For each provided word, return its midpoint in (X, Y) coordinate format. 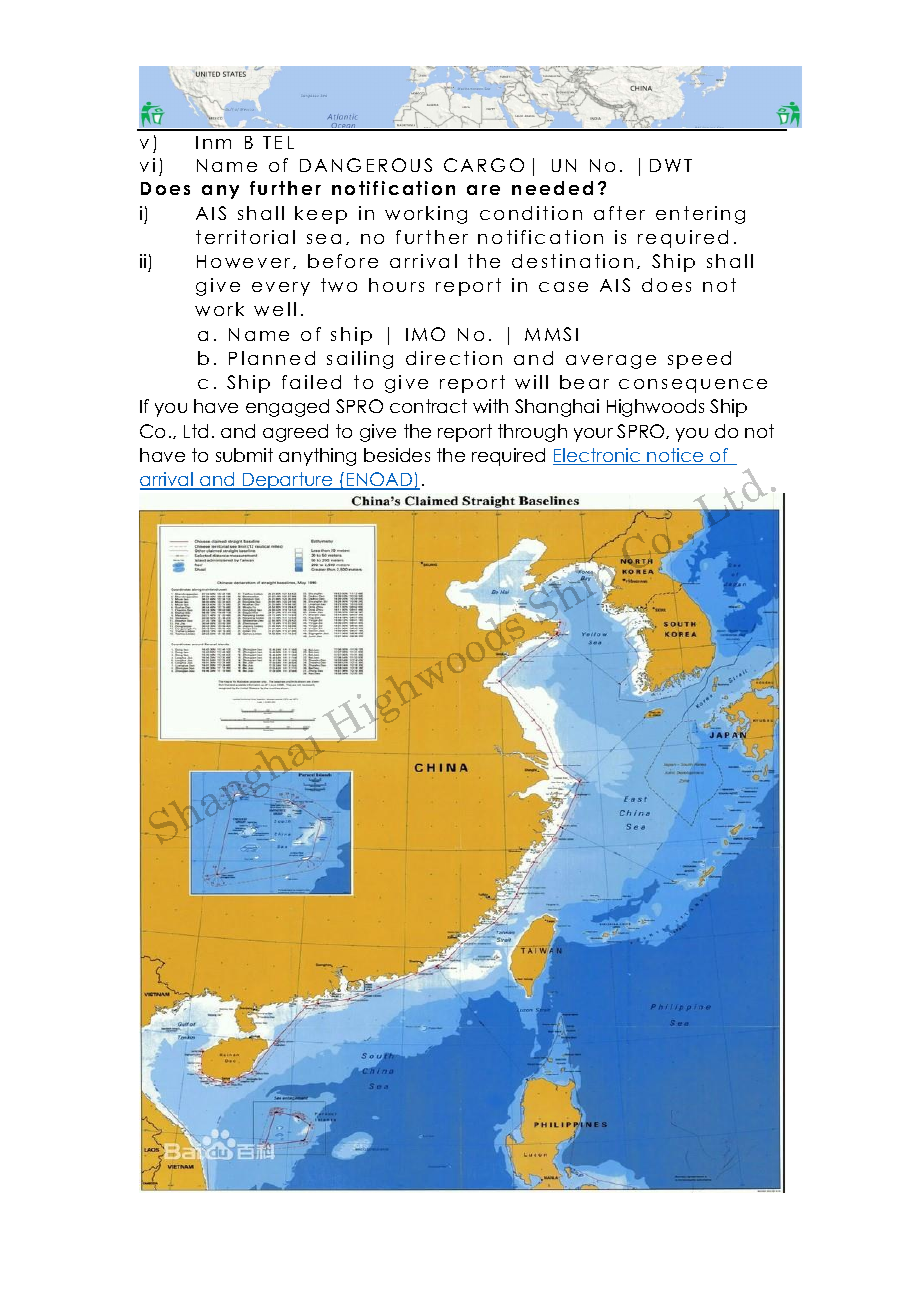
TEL (278, 142)
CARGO (484, 165)
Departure (287, 481)
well (275, 309)
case (563, 287)
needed (552, 188)
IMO (425, 334)
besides (397, 455)
